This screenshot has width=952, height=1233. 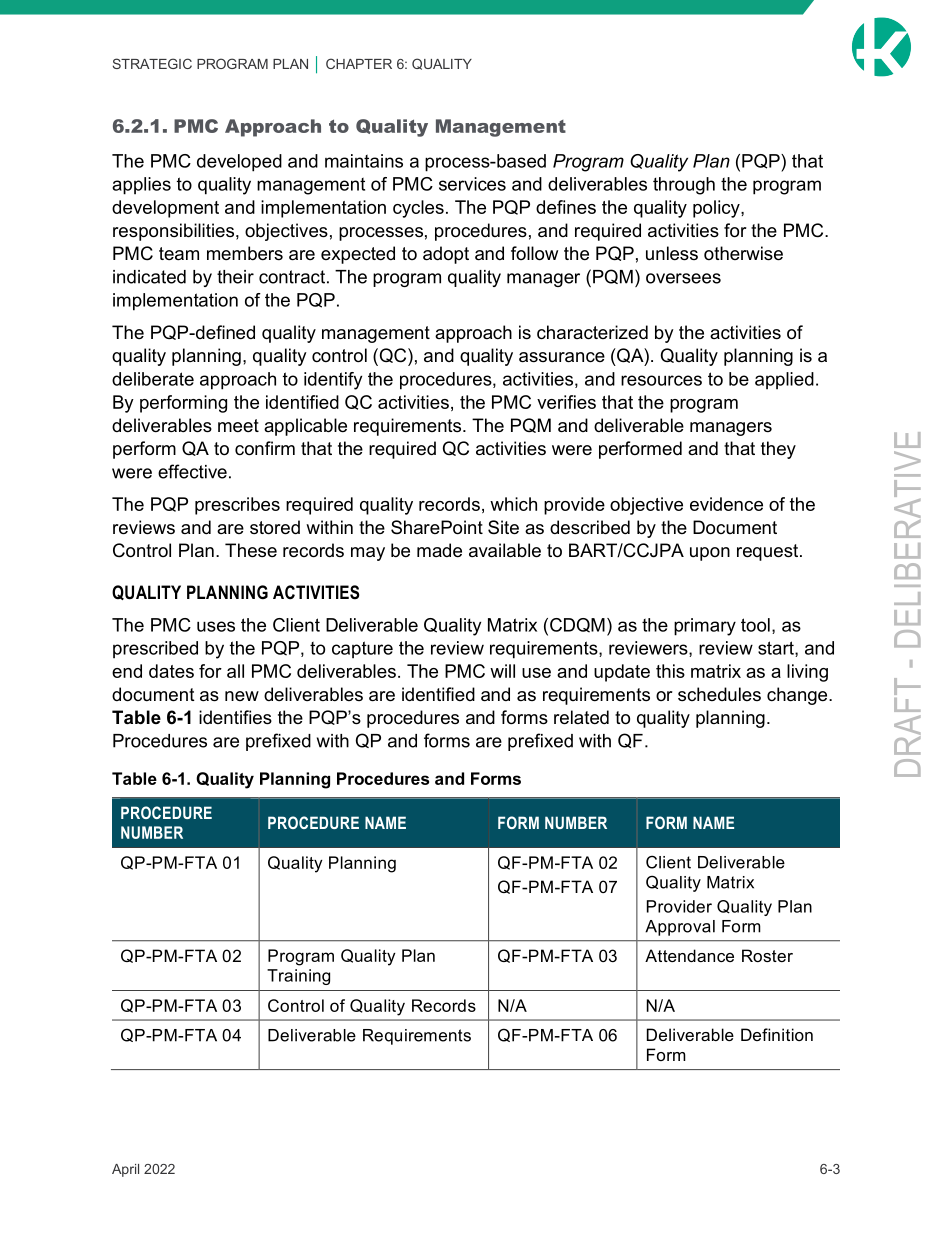 What do you see at coordinates (562, 357) in the screenshot?
I see `assurance` at bounding box center [562, 357].
